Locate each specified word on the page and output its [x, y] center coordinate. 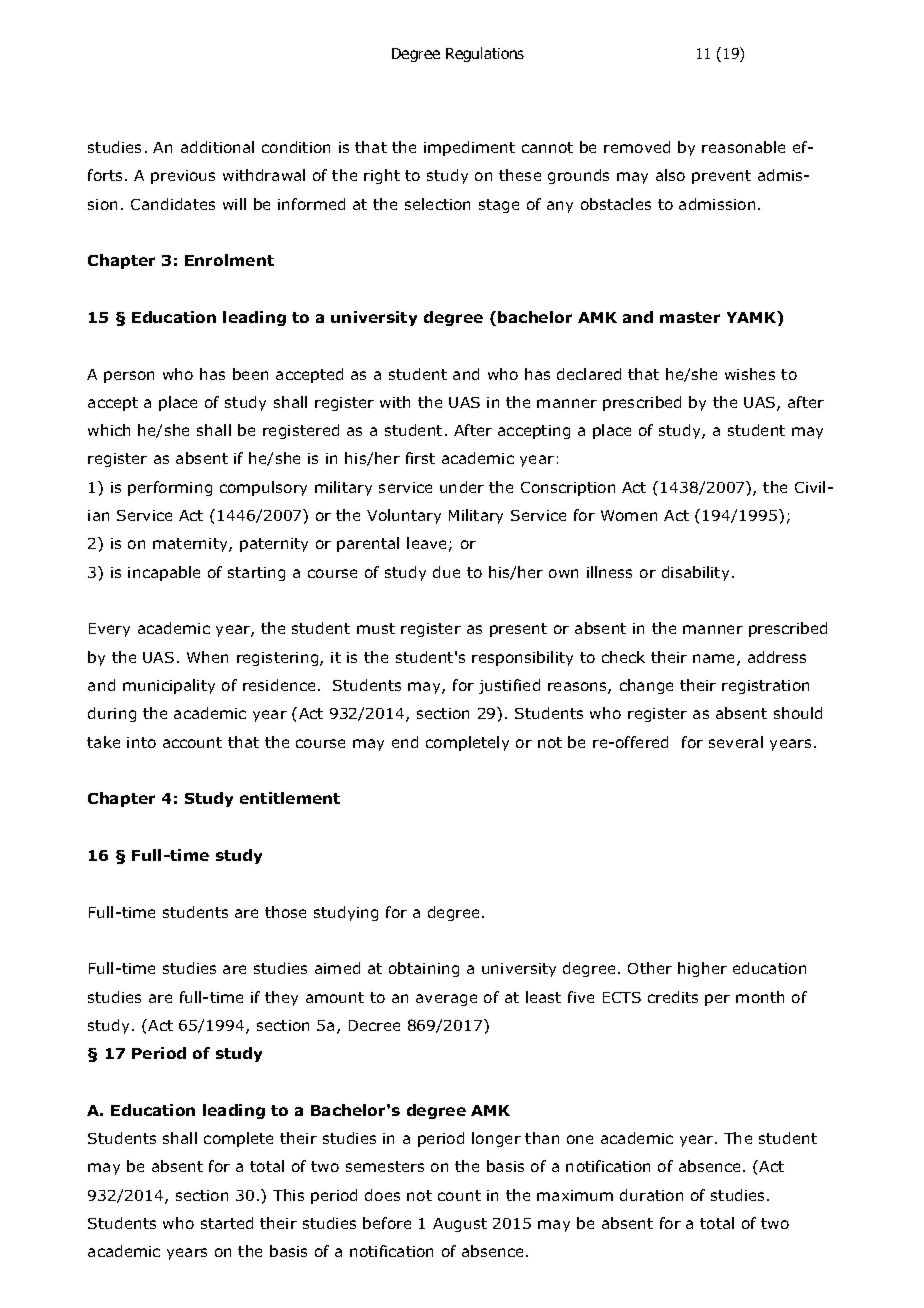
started [227, 1223]
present [518, 630]
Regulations [485, 54]
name [715, 660]
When [207, 657]
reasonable [743, 147]
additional [217, 147]
